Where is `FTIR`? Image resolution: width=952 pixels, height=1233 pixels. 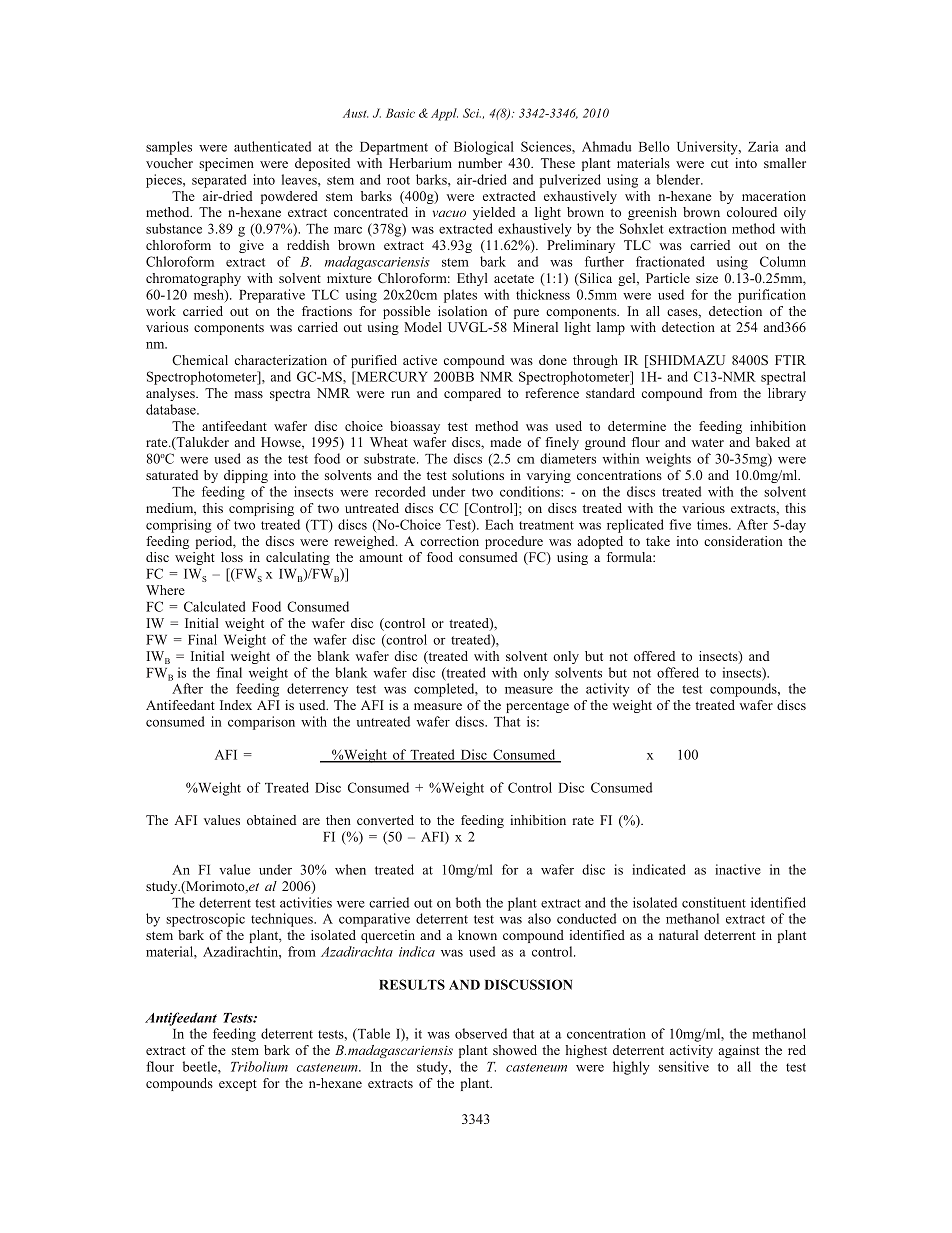 FTIR is located at coordinates (790, 360).
